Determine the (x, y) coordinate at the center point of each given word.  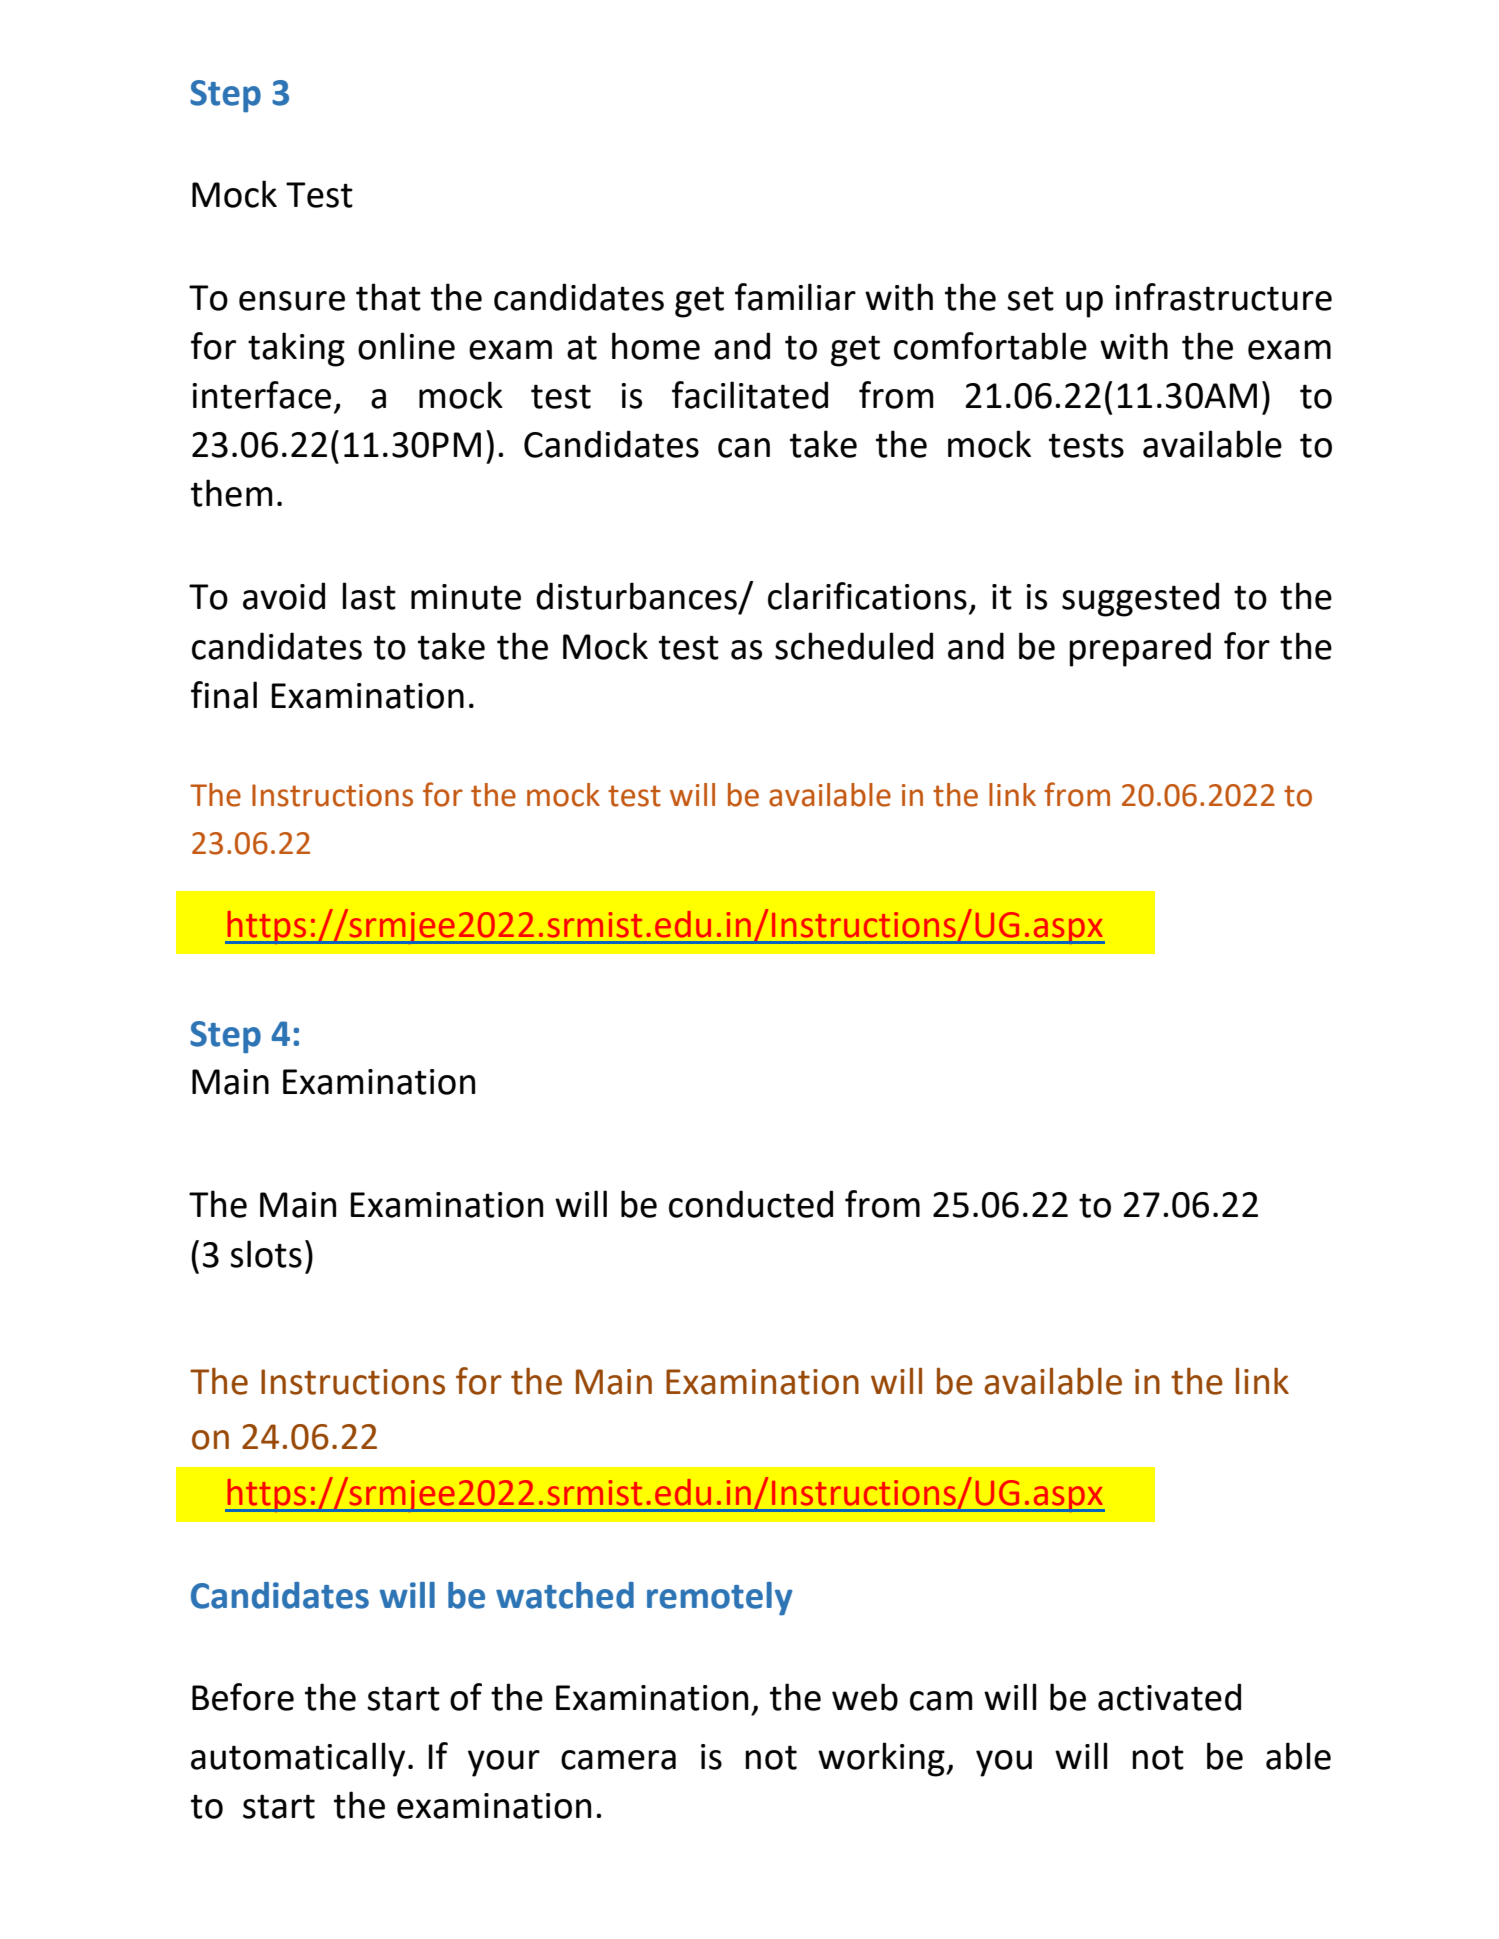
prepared (1140, 649)
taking (296, 349)
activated (1169, 1697)
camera (618, 1760)
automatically (298, 1759)
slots (266, 1254)
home (656, 346)
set (1030, 298)
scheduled (854, 646)
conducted (751, 1204)
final (224, 695)
